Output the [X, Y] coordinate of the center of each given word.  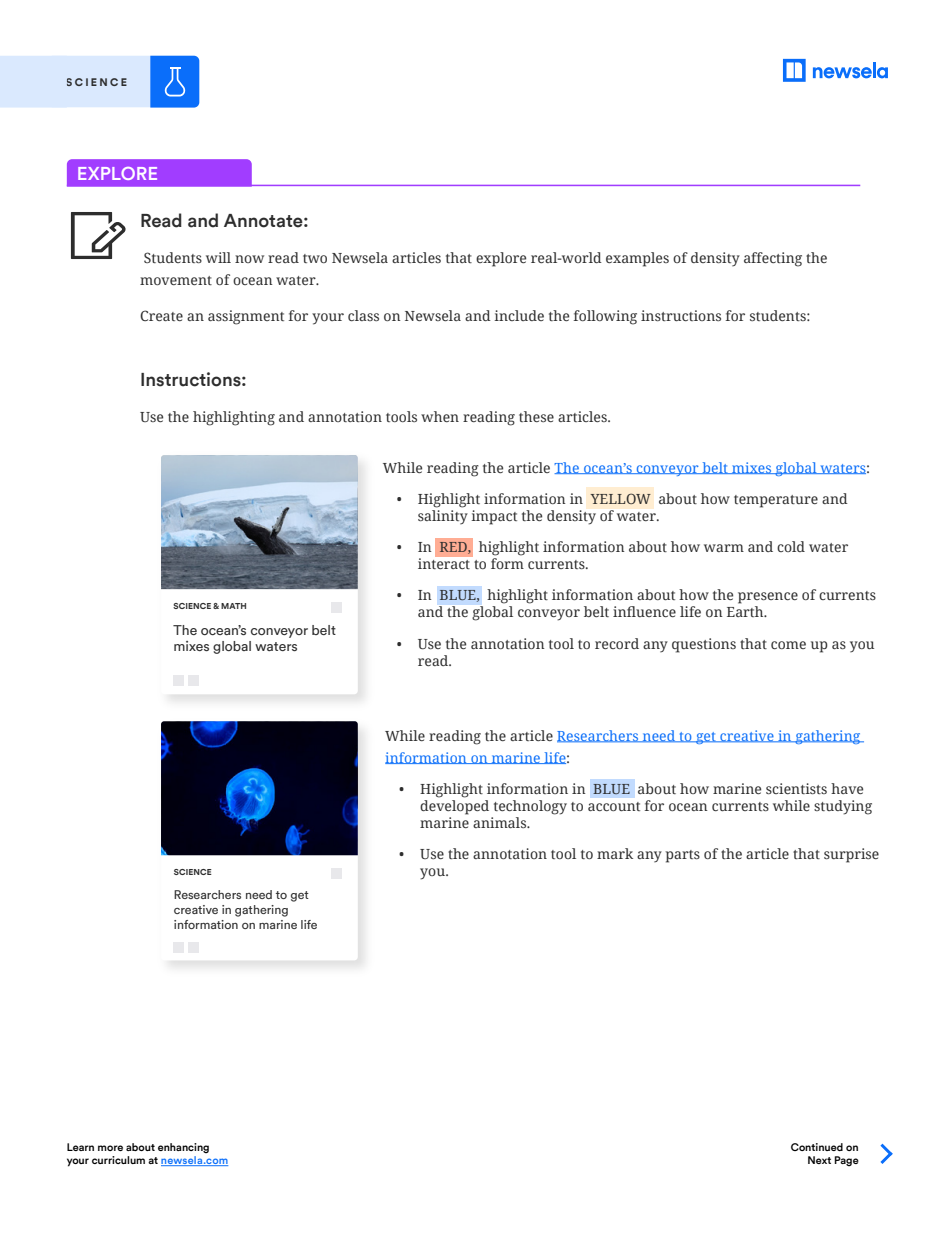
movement [176, 280]
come [788, 645]
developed [454, 807]
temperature [776, 501]
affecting [773, 259]
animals [501, 822]
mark [615, 853]
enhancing [183, 1148]
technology [530, 807]
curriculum [118, 1160]
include [519, 315]
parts [682, 856]
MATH [233, 606]
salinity [443, 517]
